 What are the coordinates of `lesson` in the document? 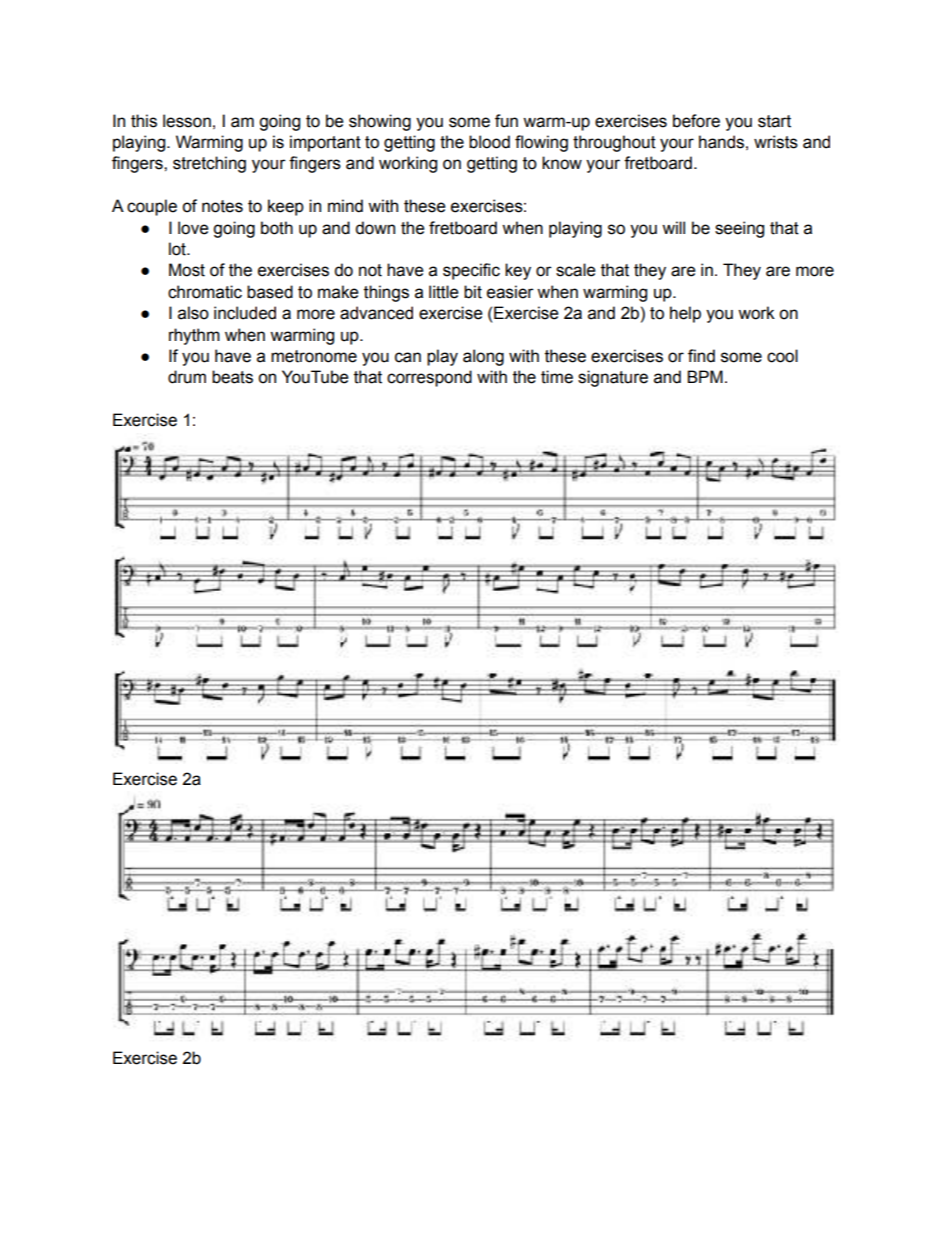 It's located at (187, 121).
